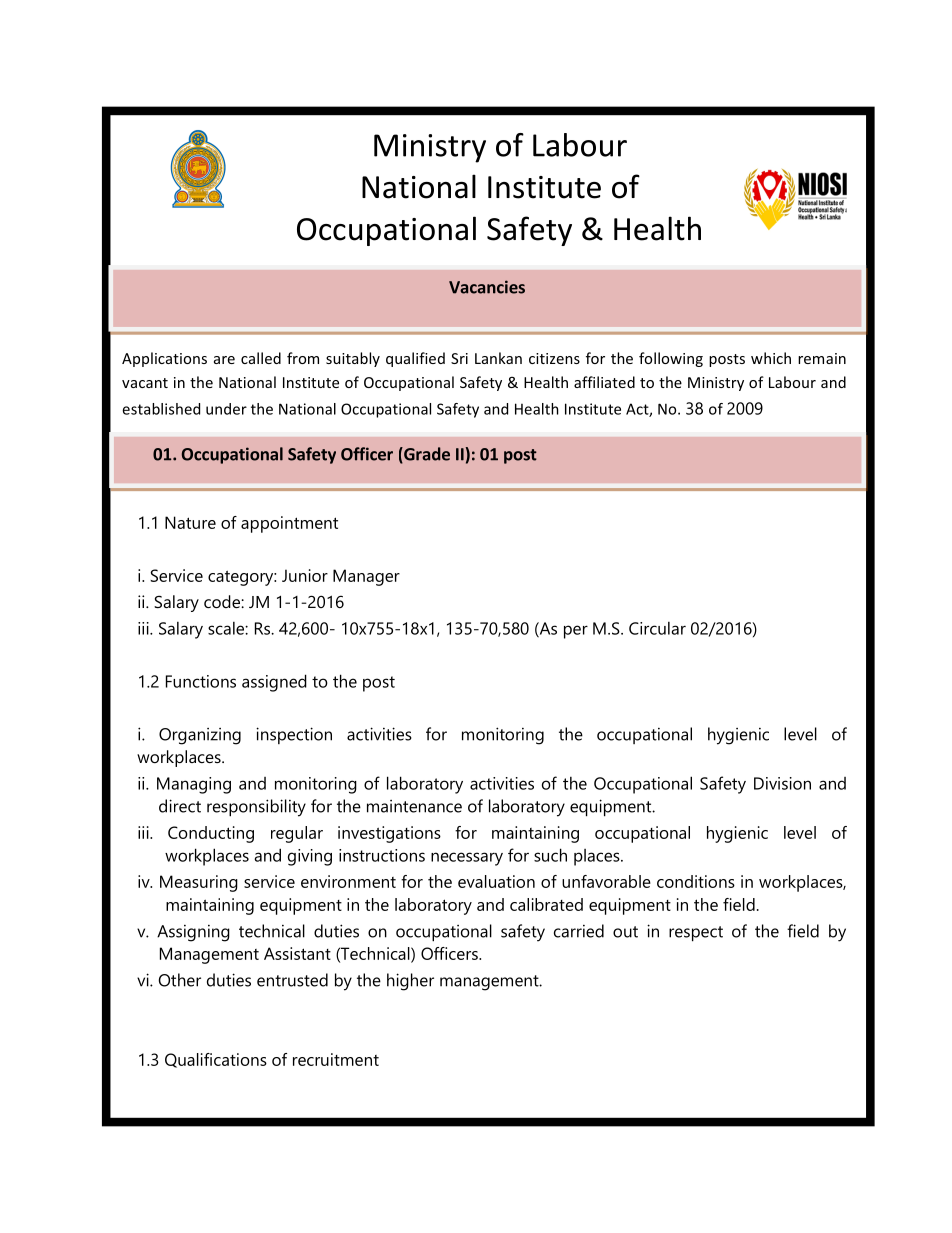  I want to click on which, so click(771, 358).
